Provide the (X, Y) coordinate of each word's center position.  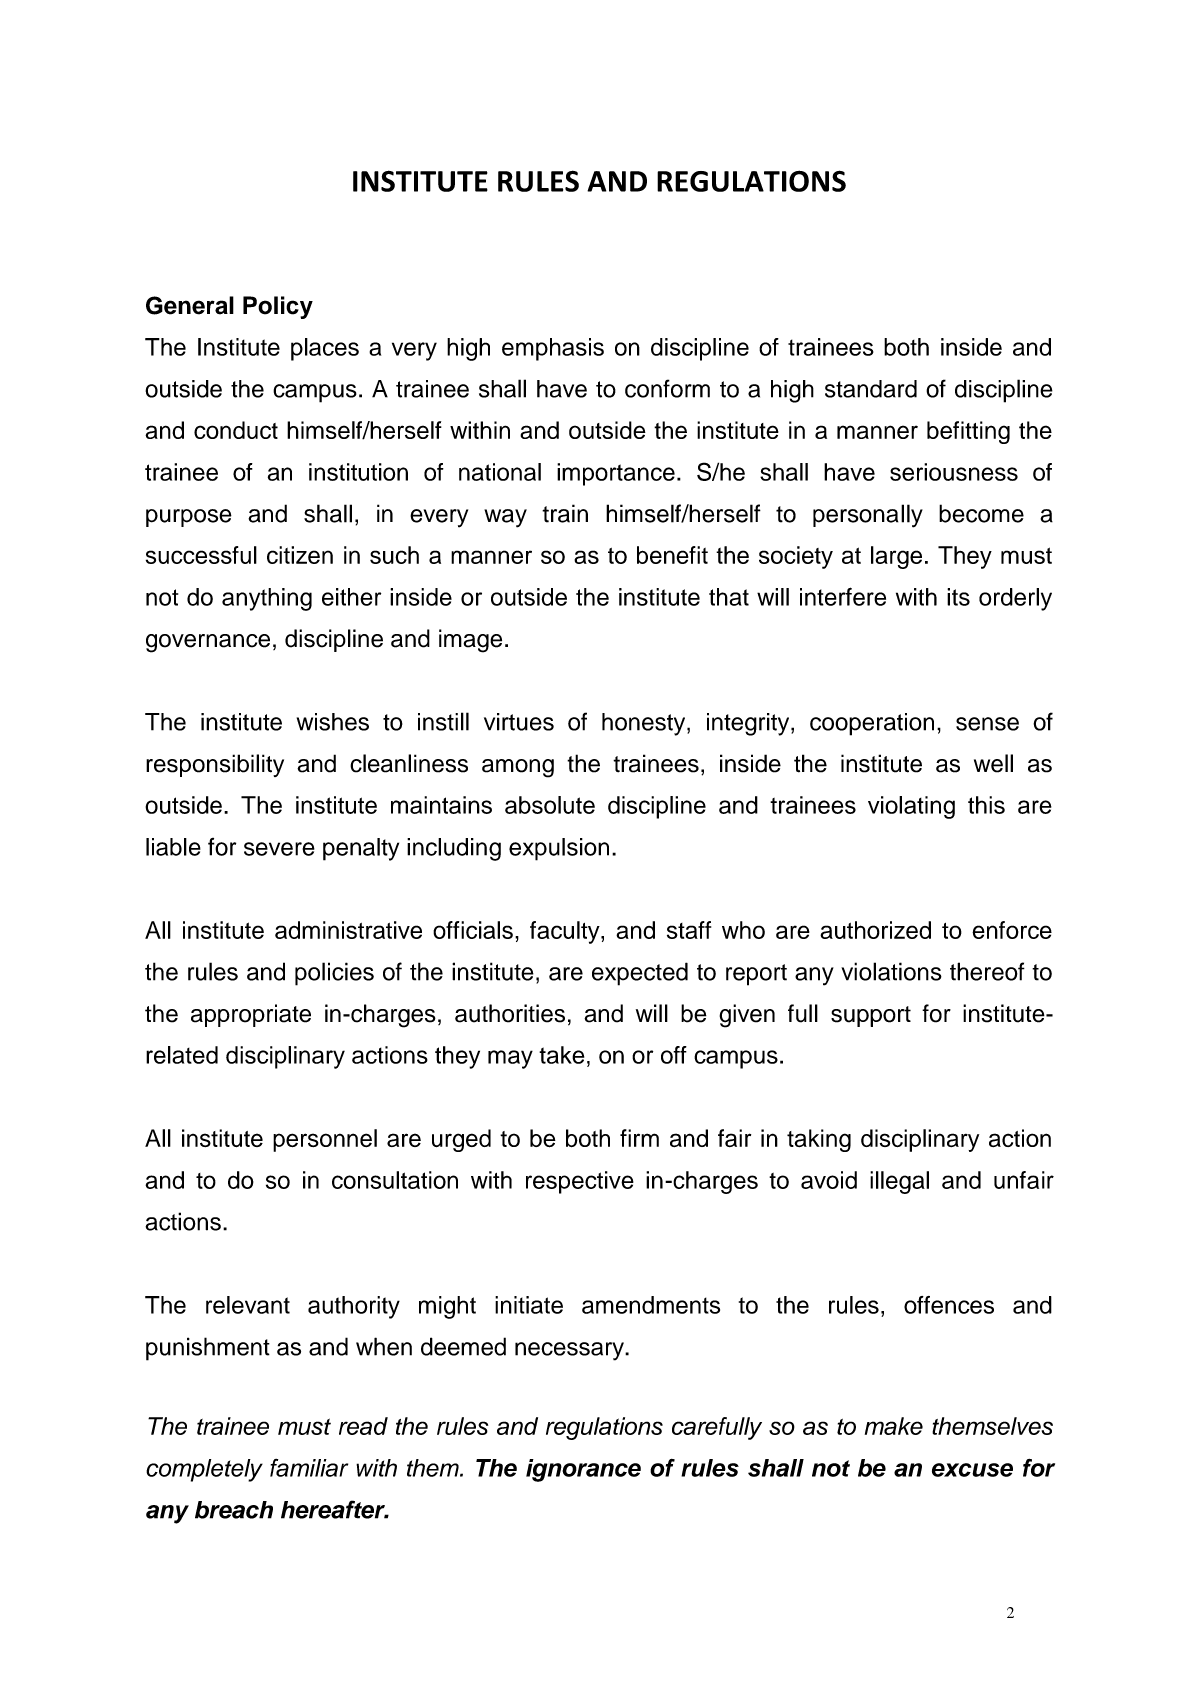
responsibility (215, 765)
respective (580, 1182)
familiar (309, 1468)
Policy (278, 307)
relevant (248, 1305)
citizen (300, 555)
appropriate (251, 1015)
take (561, 1055)
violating (911, 807)
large (896, 557)
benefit (672, 555)
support (871, 1016)
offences (949, 1305)
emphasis (553, 349)
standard (871, 389)
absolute (550, 805)
